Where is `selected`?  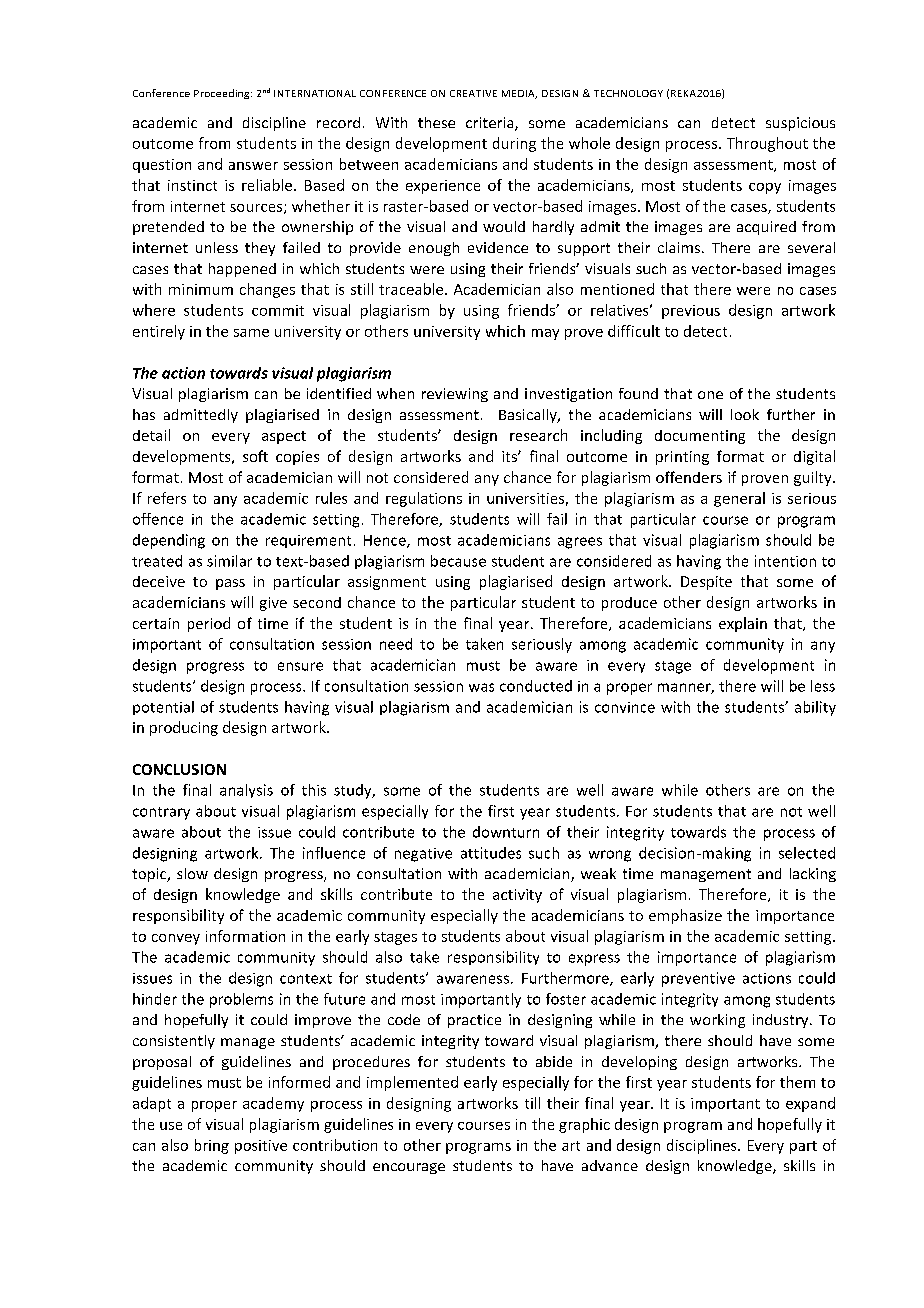
selected is located at coordinates (807, 853).
